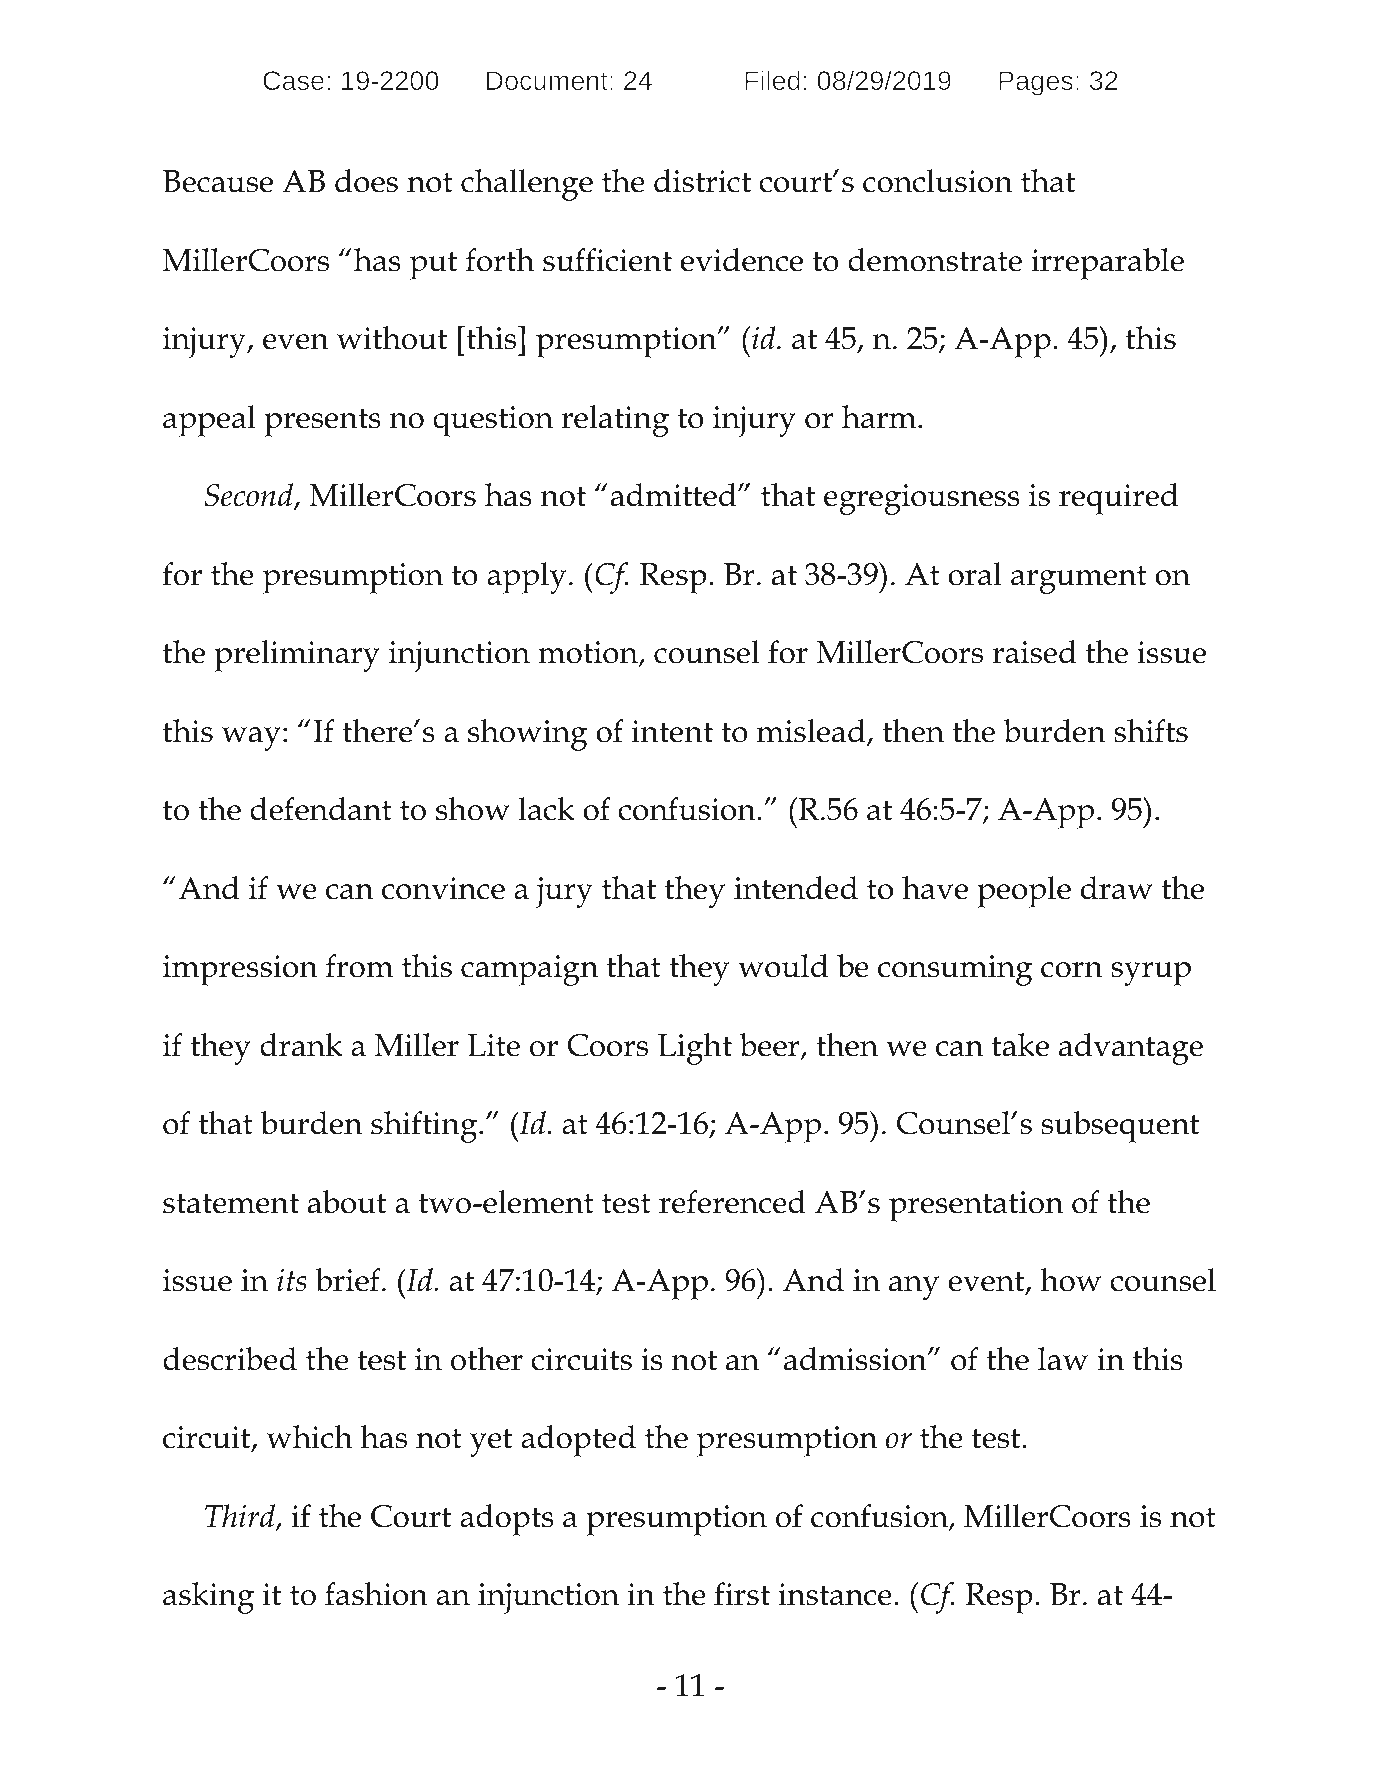 Image resolution: width=1381 pixels, height=1787 pixels. What do you see at coordinates (976, 1206) in the screenshot?
I see `presentation` at bounding box center [976, 1206].
